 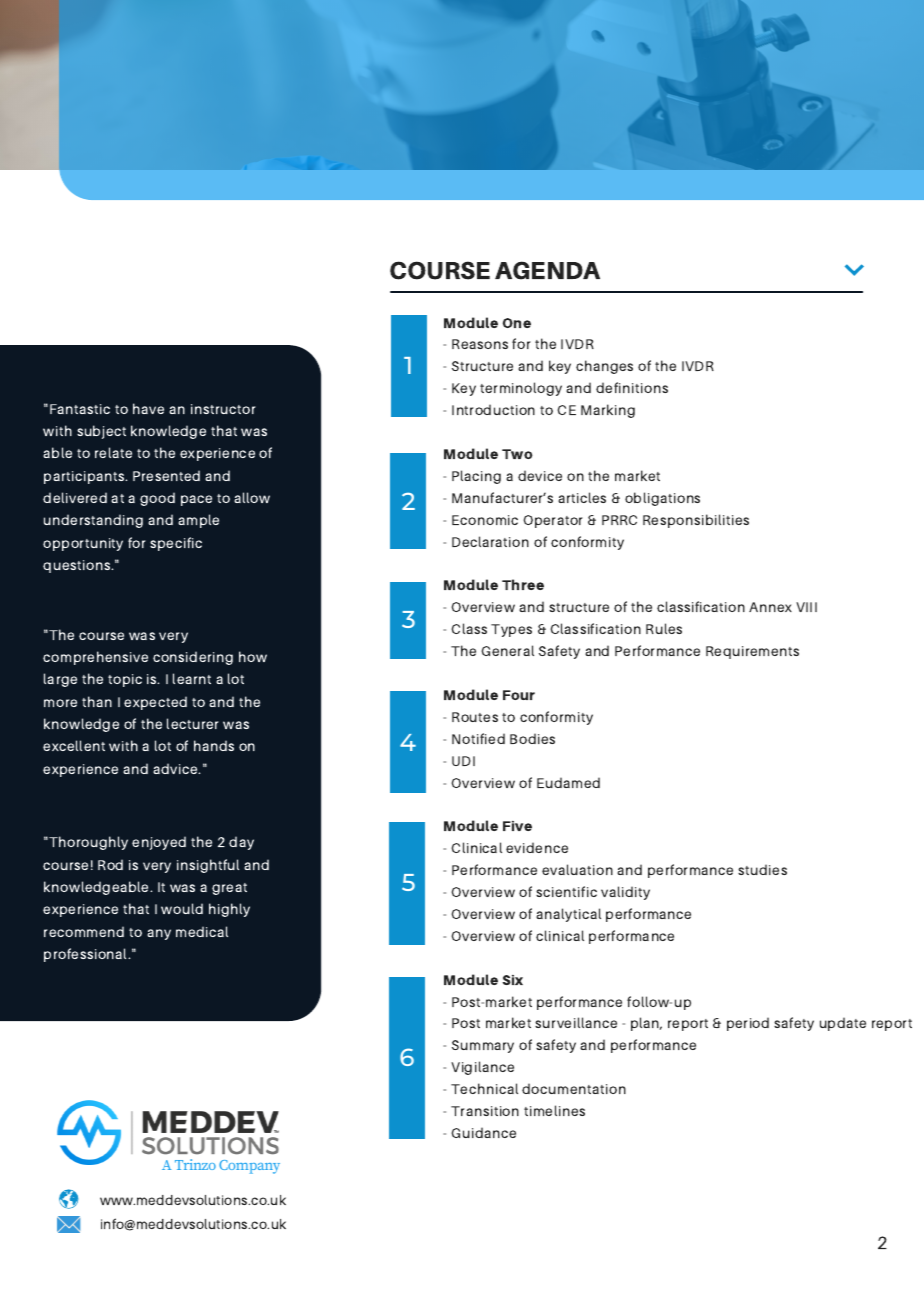 What do you see at coordinates (517, 826) in the image?
I see `Five` at bounding box center [517, 826].
